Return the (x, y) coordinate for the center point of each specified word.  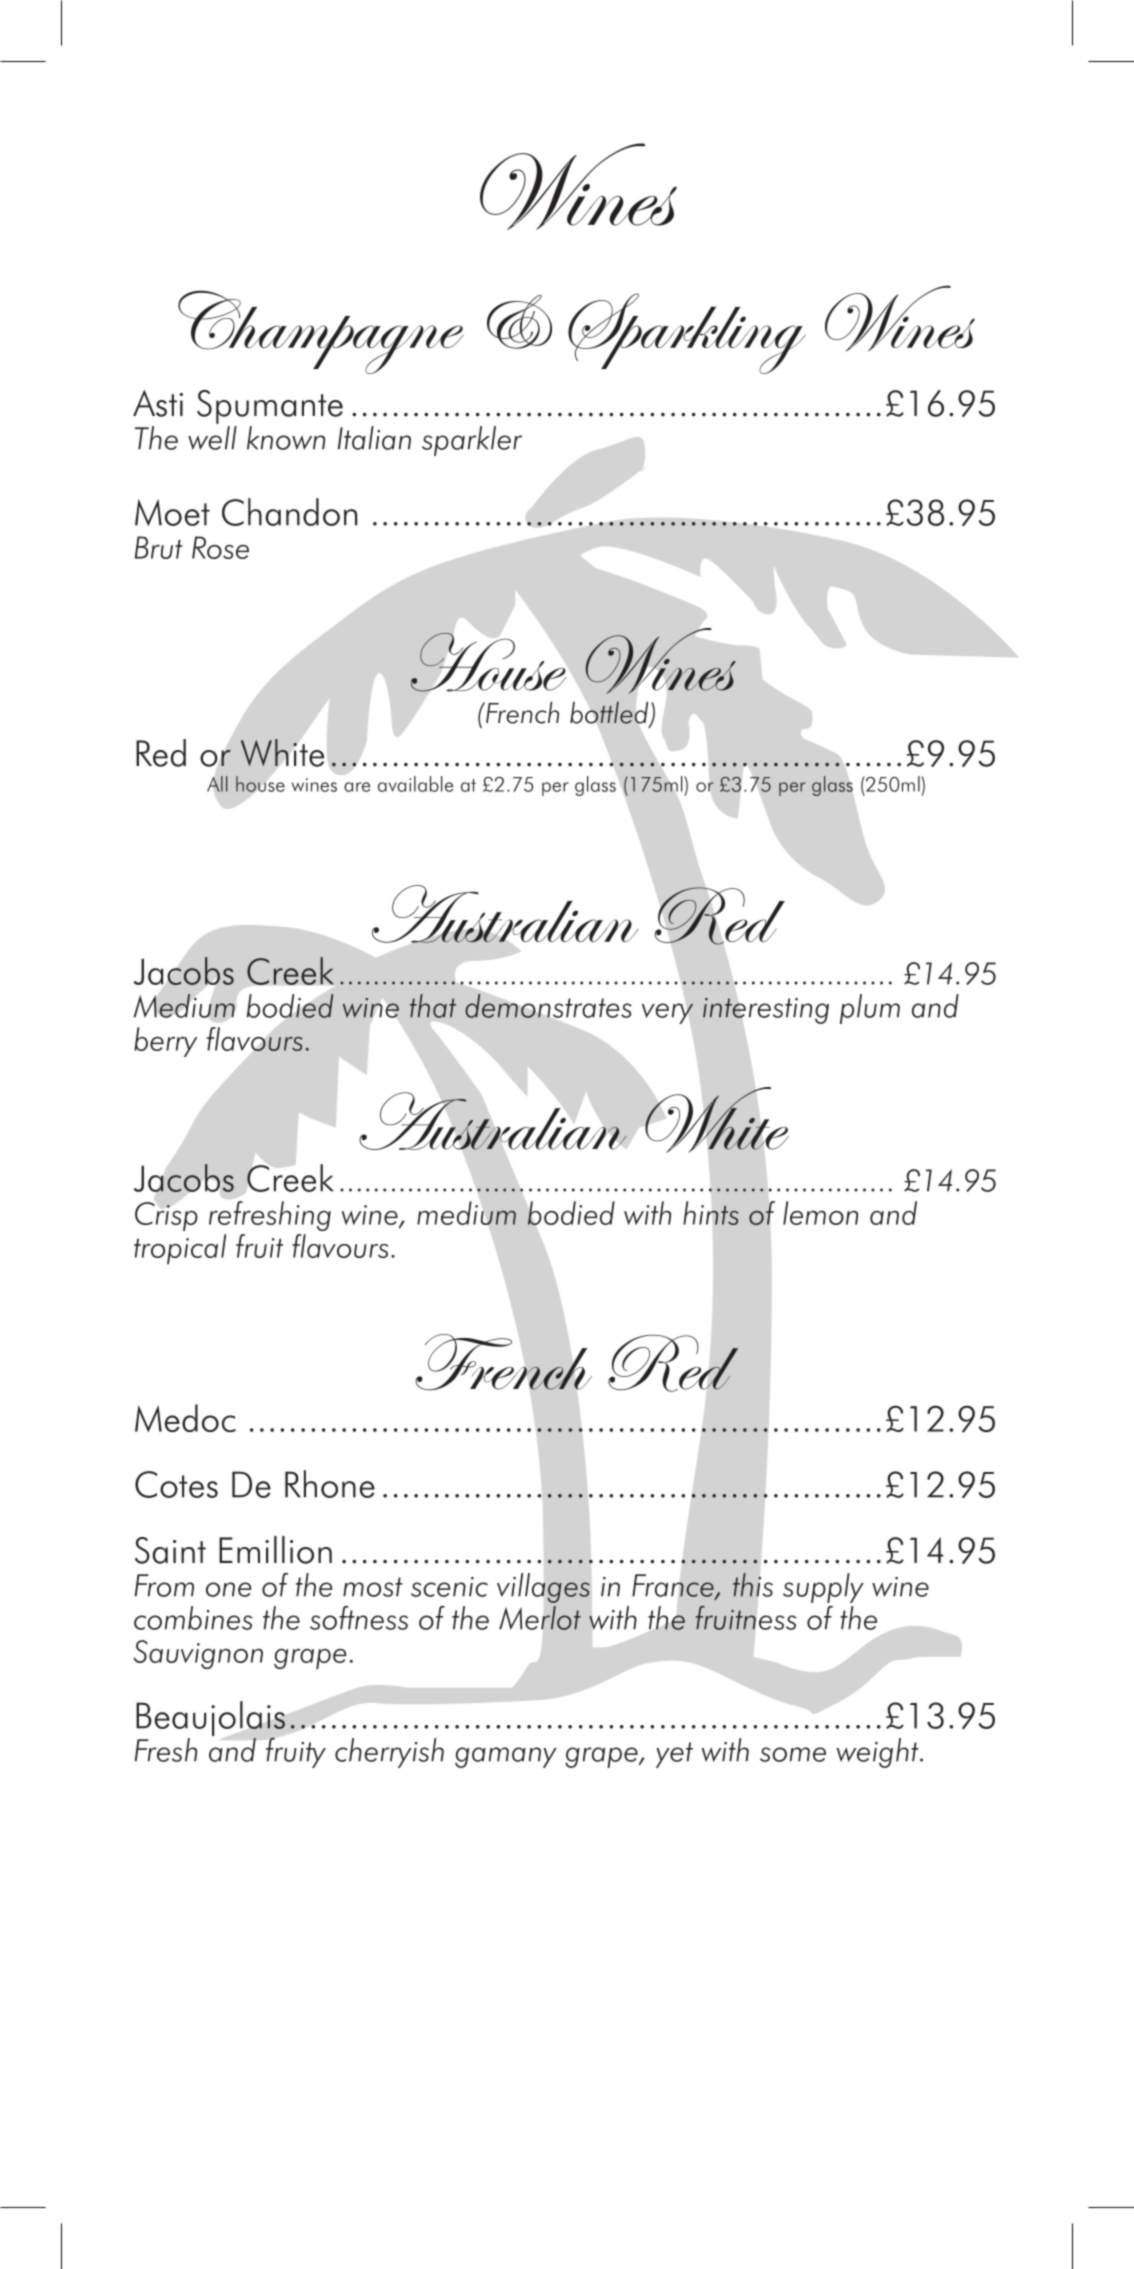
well (212, 436)
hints (711, 1213)
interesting (766, 1010)
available (415, 784)
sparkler (472, 441)
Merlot (540, 1618)
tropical (180, 1249)
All (217, 784)
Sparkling (687, 333)
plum (870, 1009)
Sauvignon (198, 1654)
